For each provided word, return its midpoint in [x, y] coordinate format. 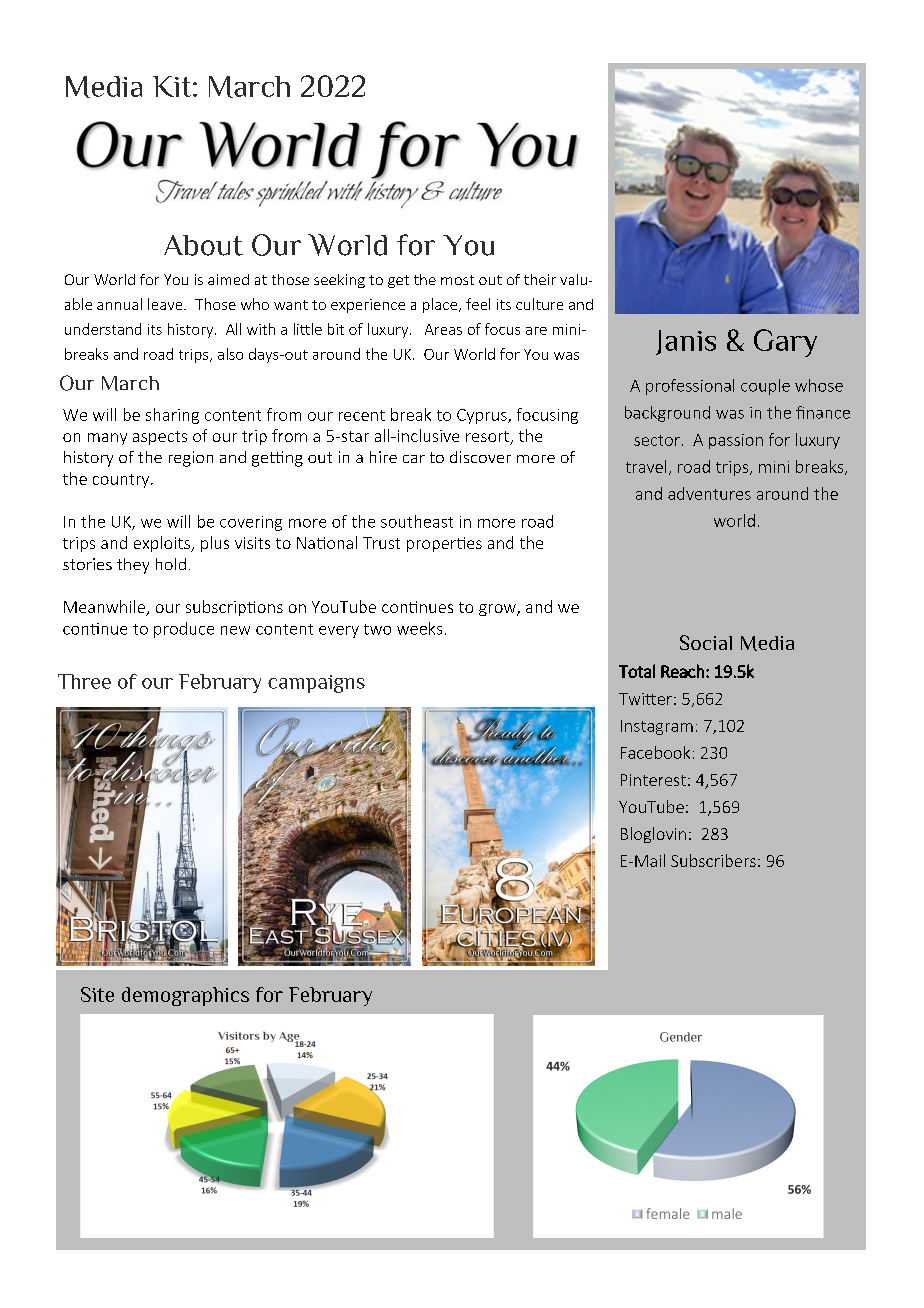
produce [184, 630]
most [457, 280]
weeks [419, 628]
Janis [686, 342]
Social [706, 642]
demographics [185, 996]
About [203, 245]
